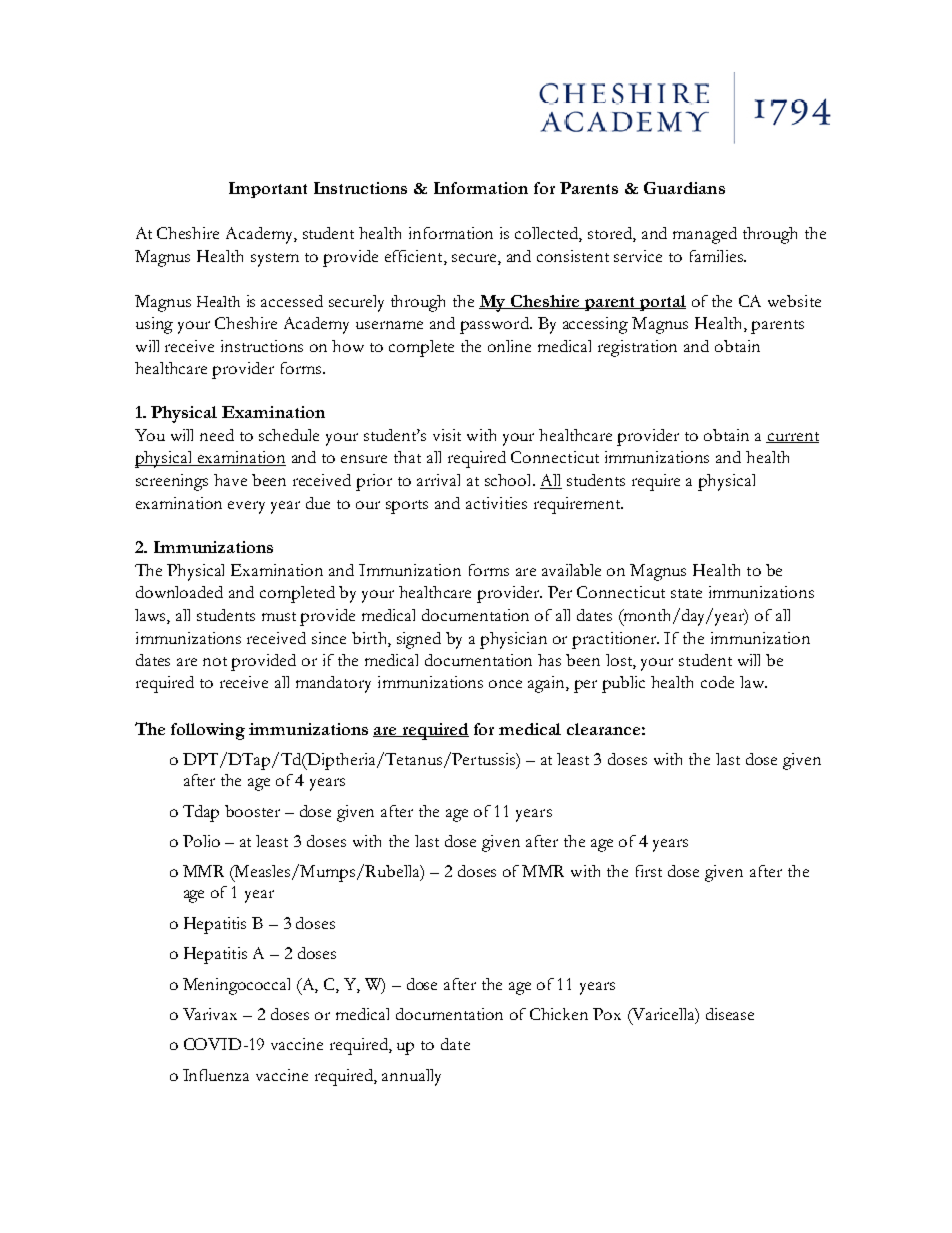 The height and width of the screenshot is (1233, 952). I want to click on not, so click(215, 661).
